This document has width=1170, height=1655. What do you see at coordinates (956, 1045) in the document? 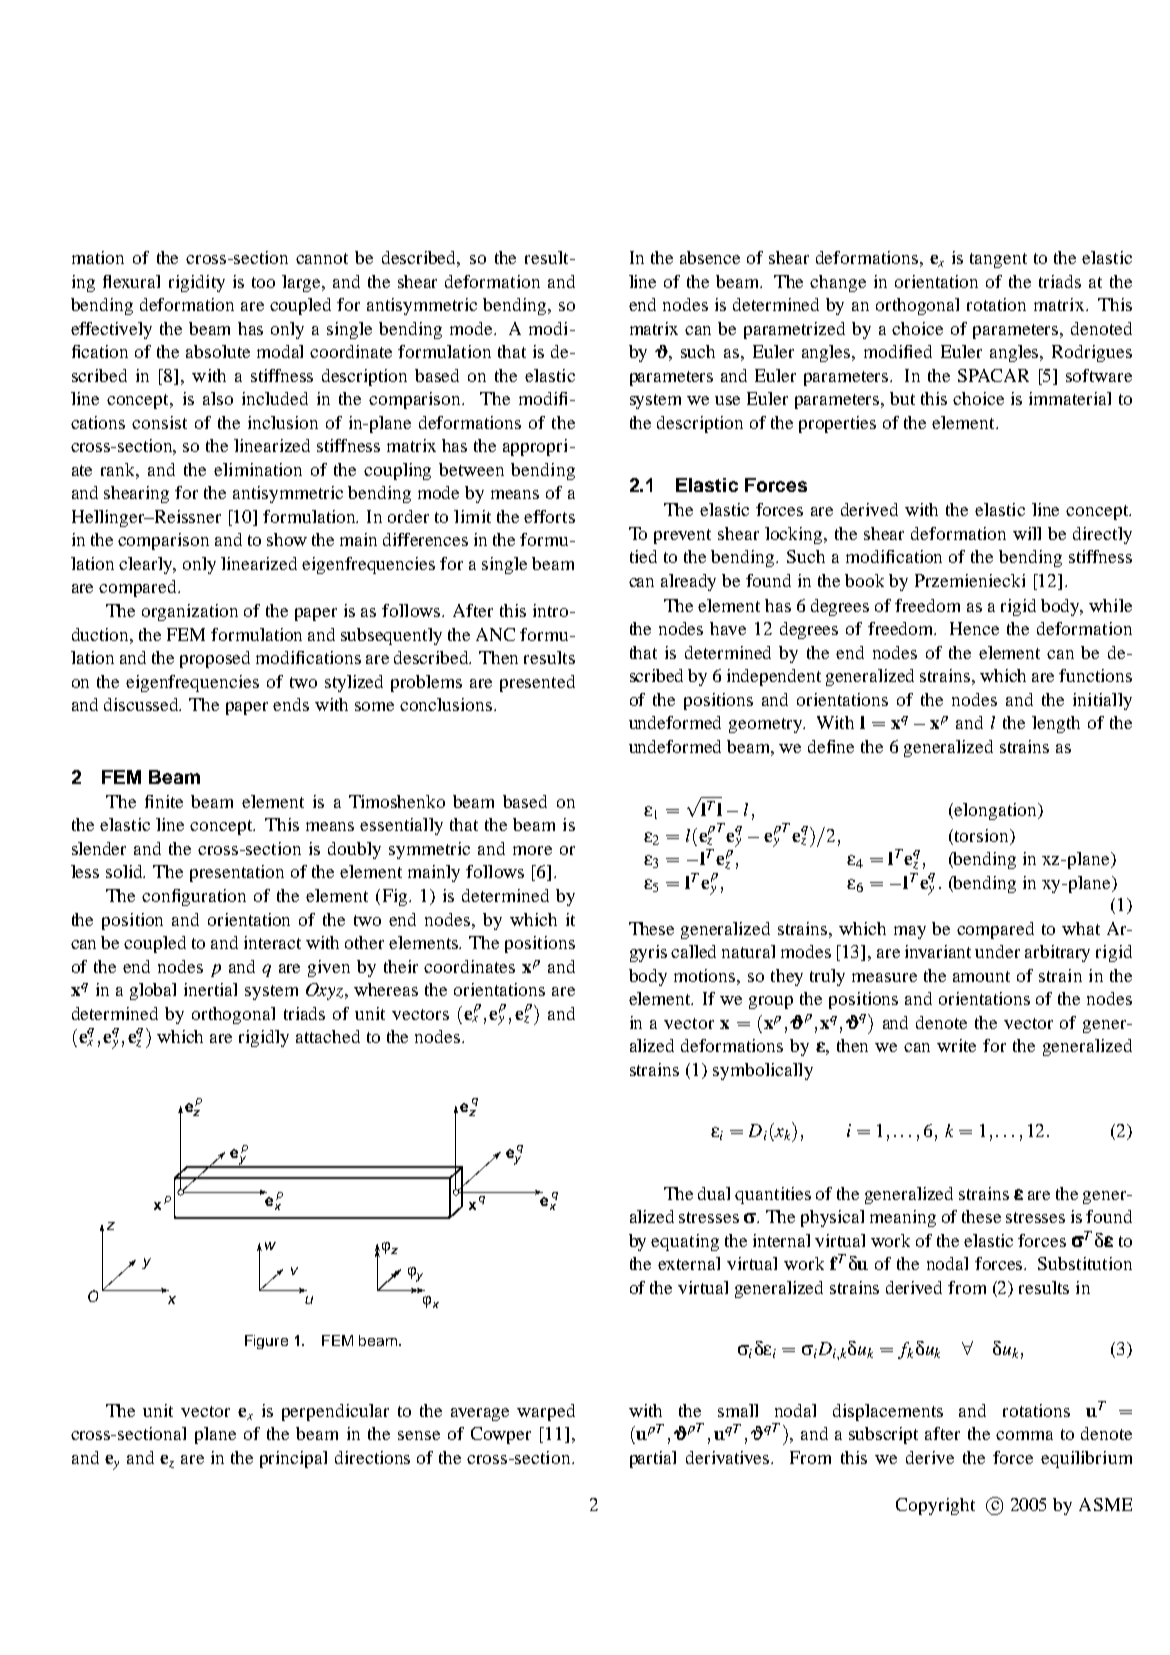
I see `write` at bounding box center [956, 1045].
